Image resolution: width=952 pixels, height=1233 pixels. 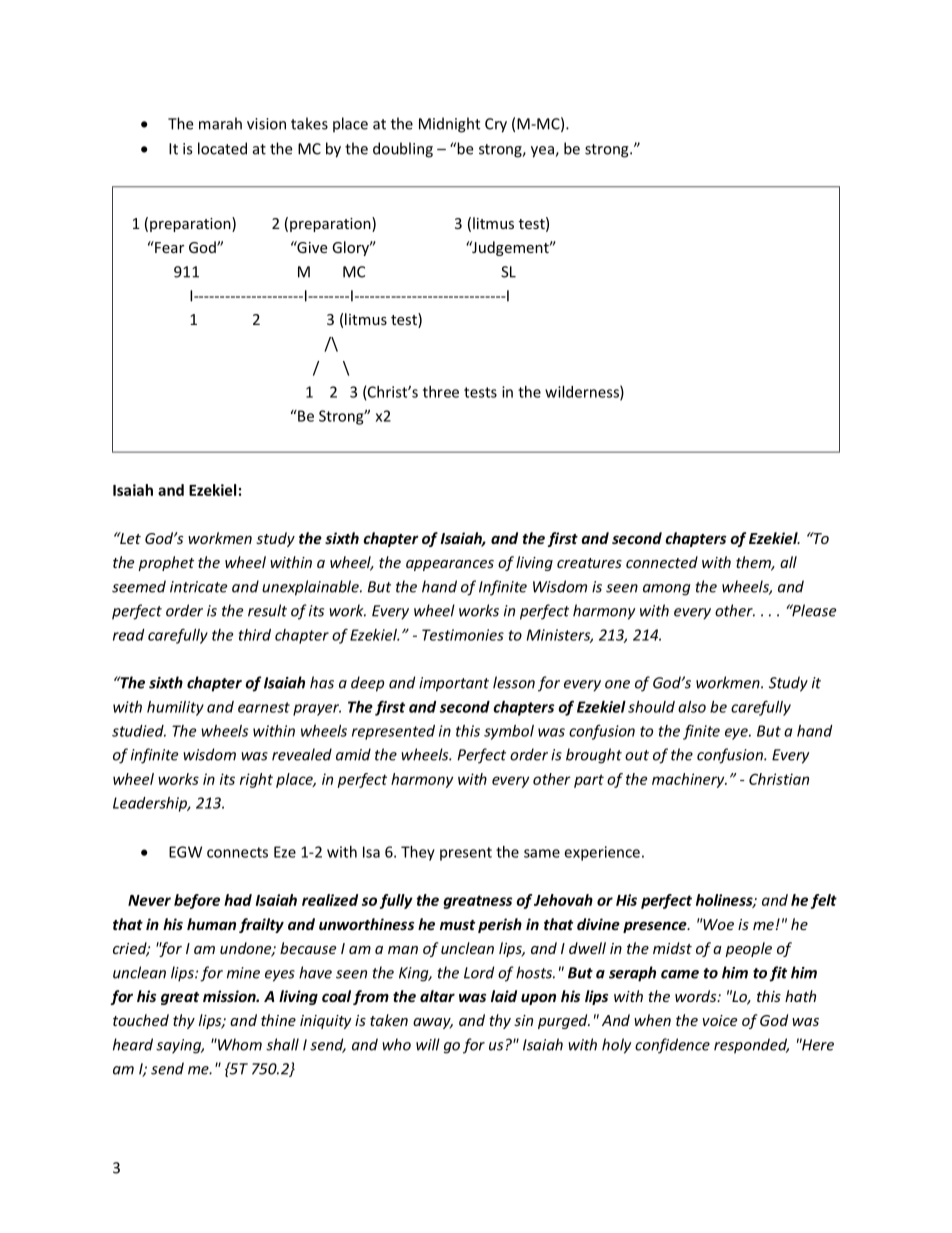 I want to click on humility, so click(x=175, y=708).
